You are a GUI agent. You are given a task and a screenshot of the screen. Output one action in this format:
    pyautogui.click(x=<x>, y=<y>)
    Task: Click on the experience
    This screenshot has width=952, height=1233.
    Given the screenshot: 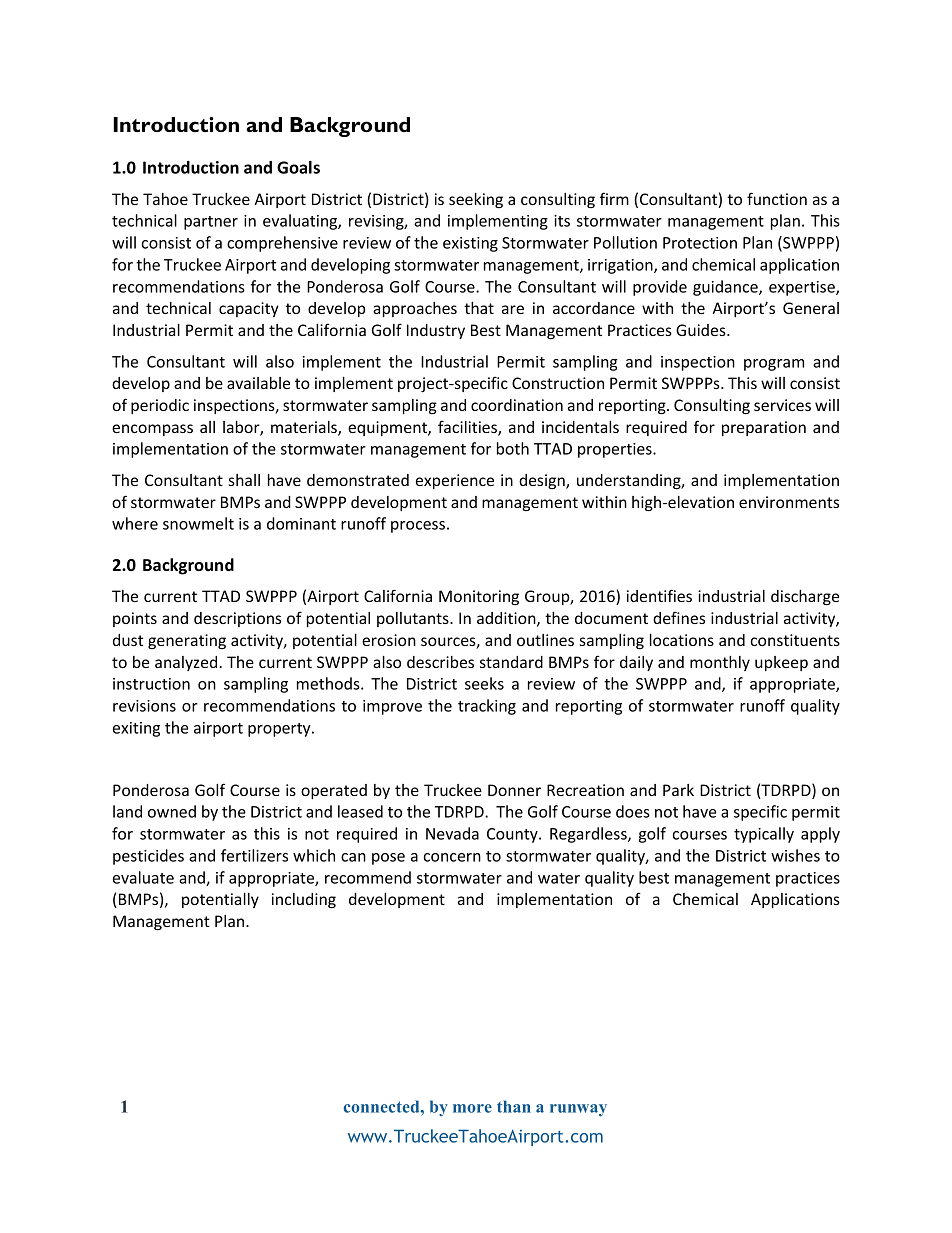 What is the action you would take?
    pyautogui.click(x=455, y=481)
